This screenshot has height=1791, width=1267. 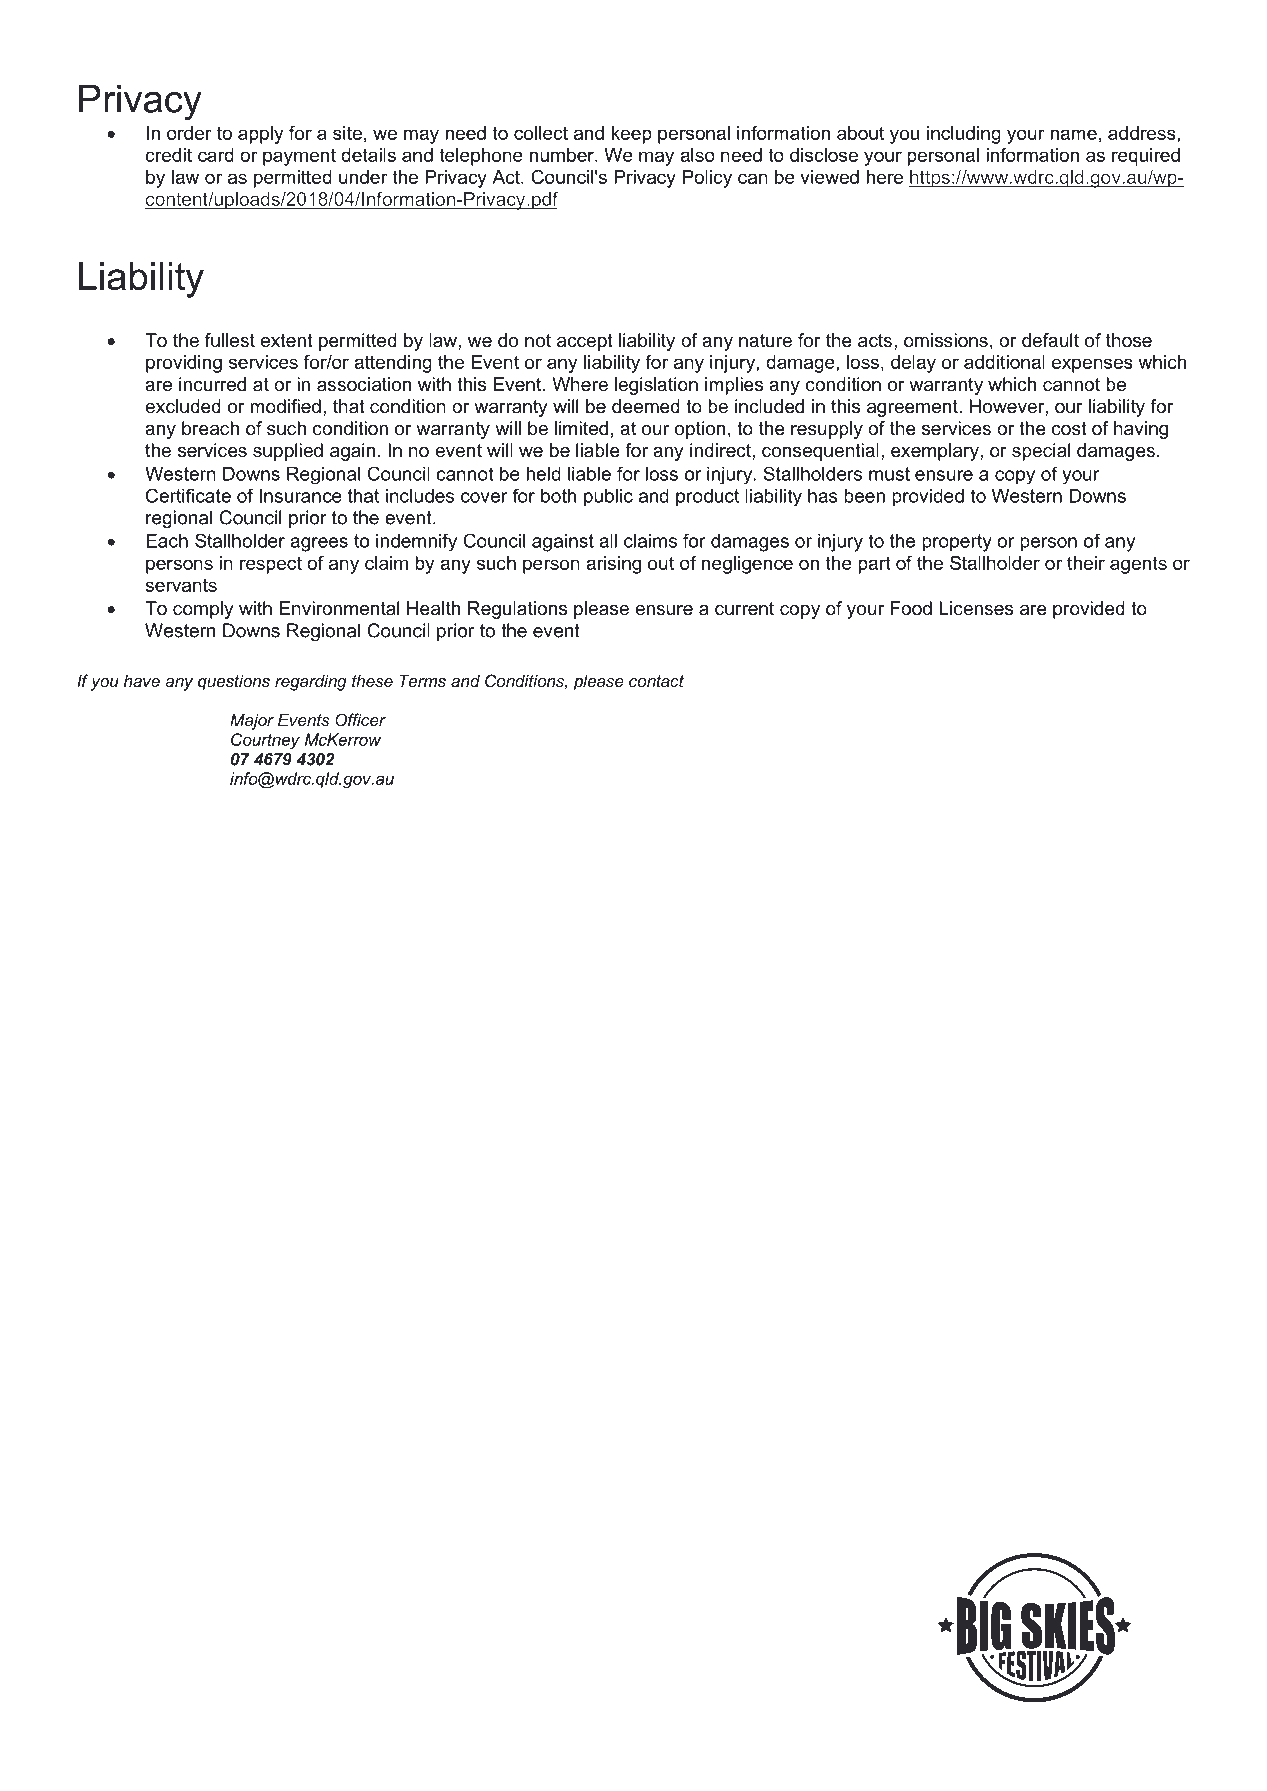 I want to click on also, so click(x=697, y=155).
